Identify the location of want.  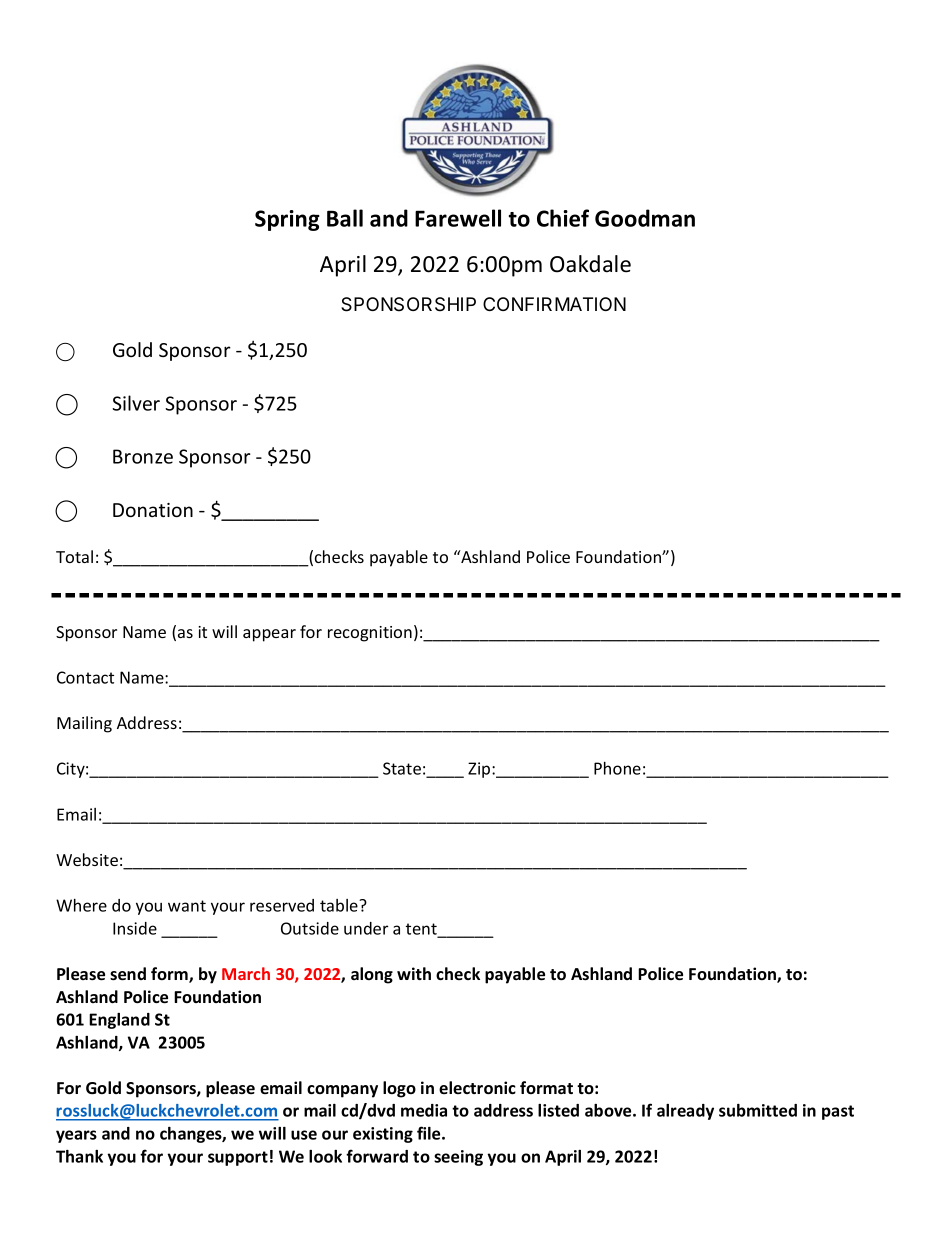
(187, 906).
